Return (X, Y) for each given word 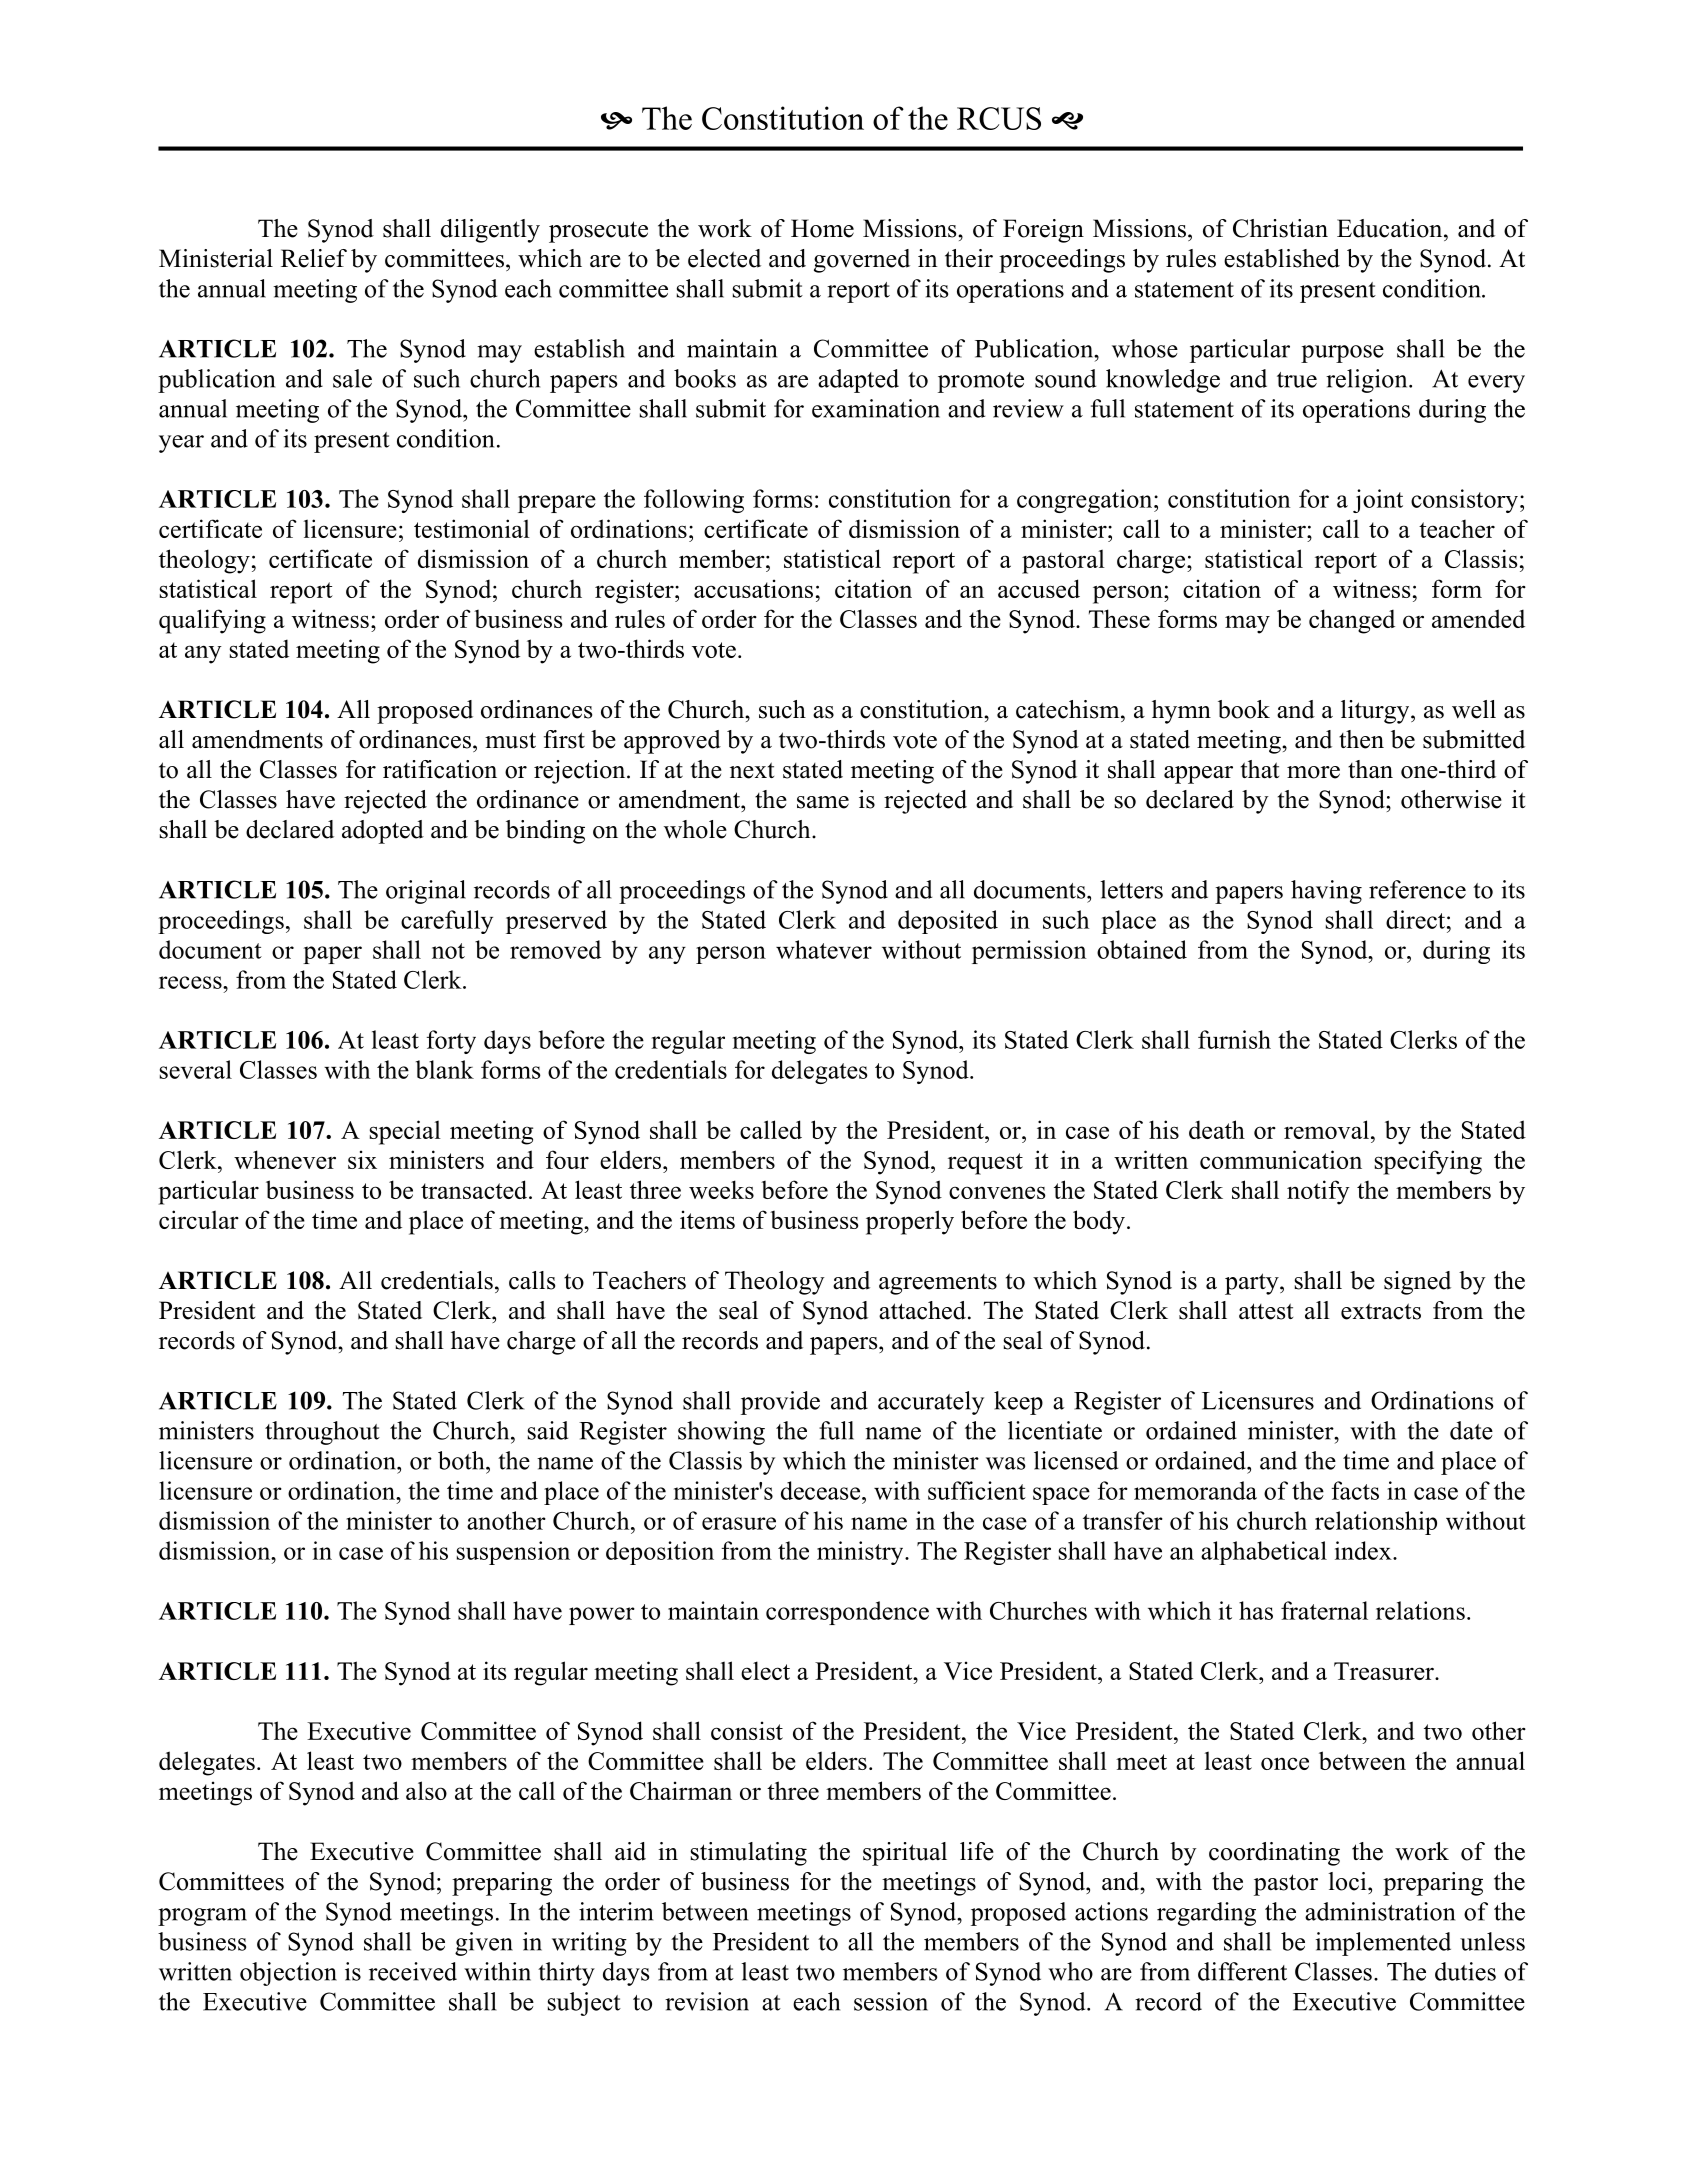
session (891, 2001)
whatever (824, 949)
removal (1326, 1129)
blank (445, 1069)
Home (822, 228)
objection (288, 1974)
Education (1391, 228)
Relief (314, 258)
